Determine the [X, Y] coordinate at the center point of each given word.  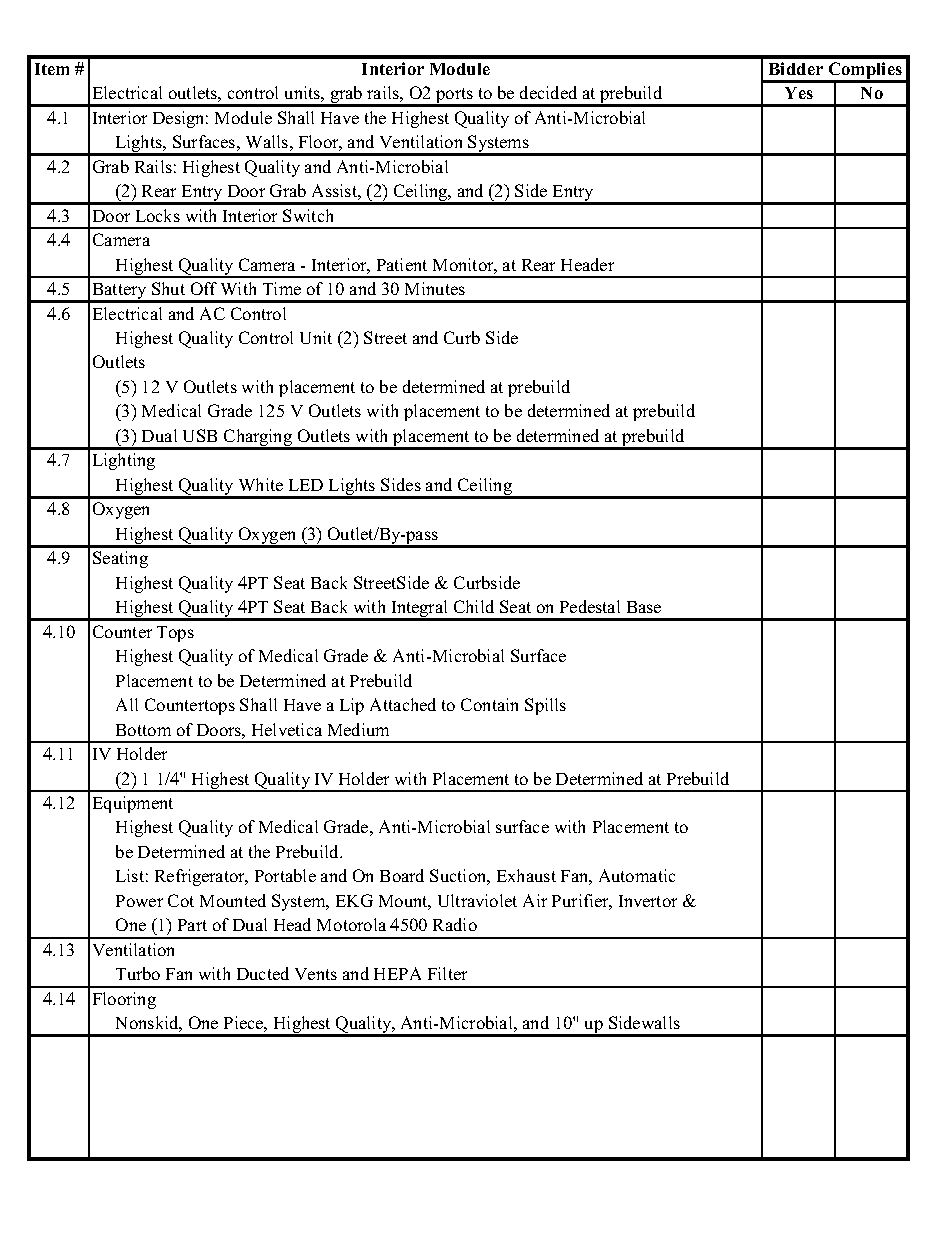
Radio [455, 924]
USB [200, 435]
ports [455, 97]
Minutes [435, 288]
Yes [799, 93]
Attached [403, 704]
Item [52, 69]
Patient [402, 264]
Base [644, 607]
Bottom [143, 730]
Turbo [138, 973]
